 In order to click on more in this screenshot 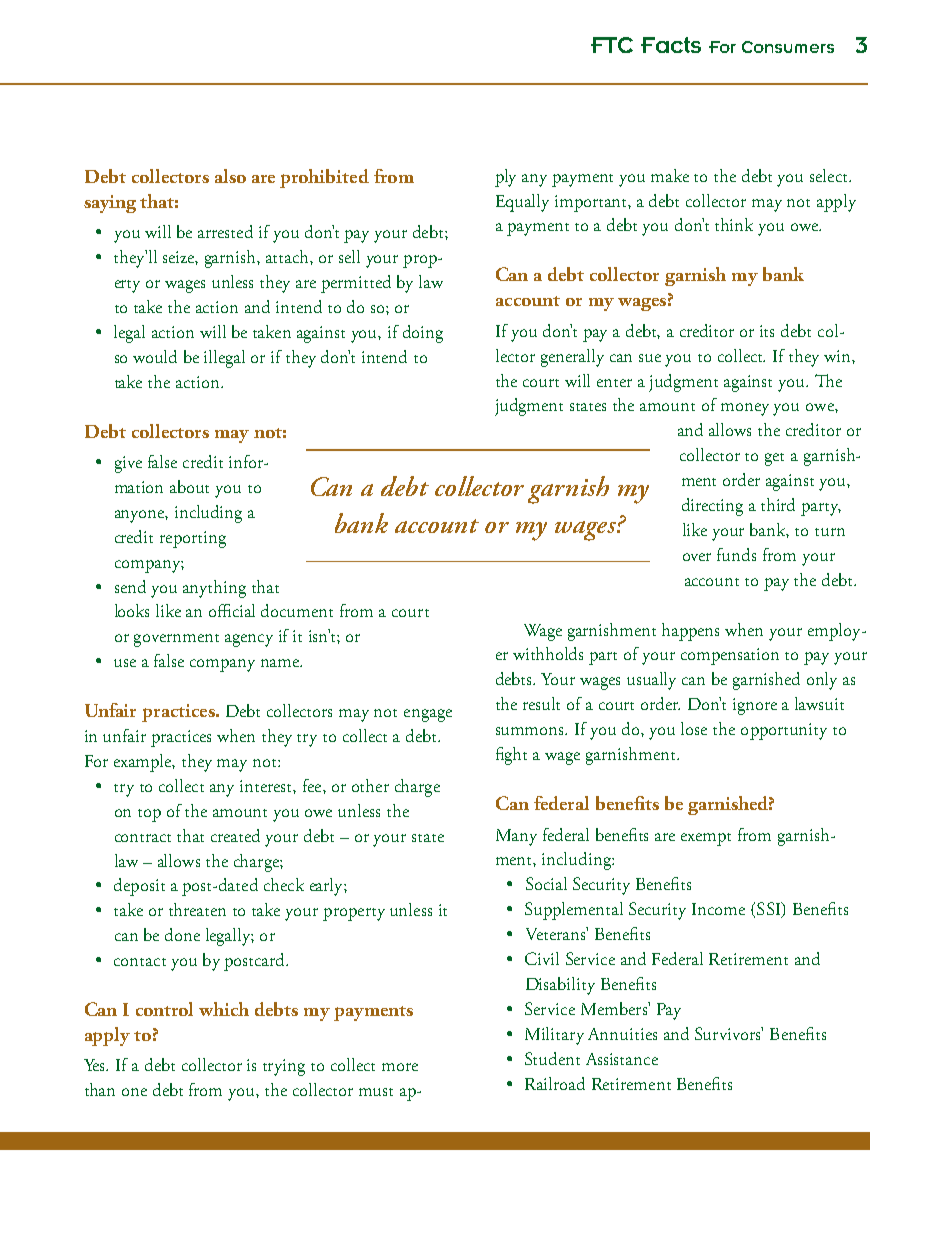, I will do `click(400, 1067)`.
